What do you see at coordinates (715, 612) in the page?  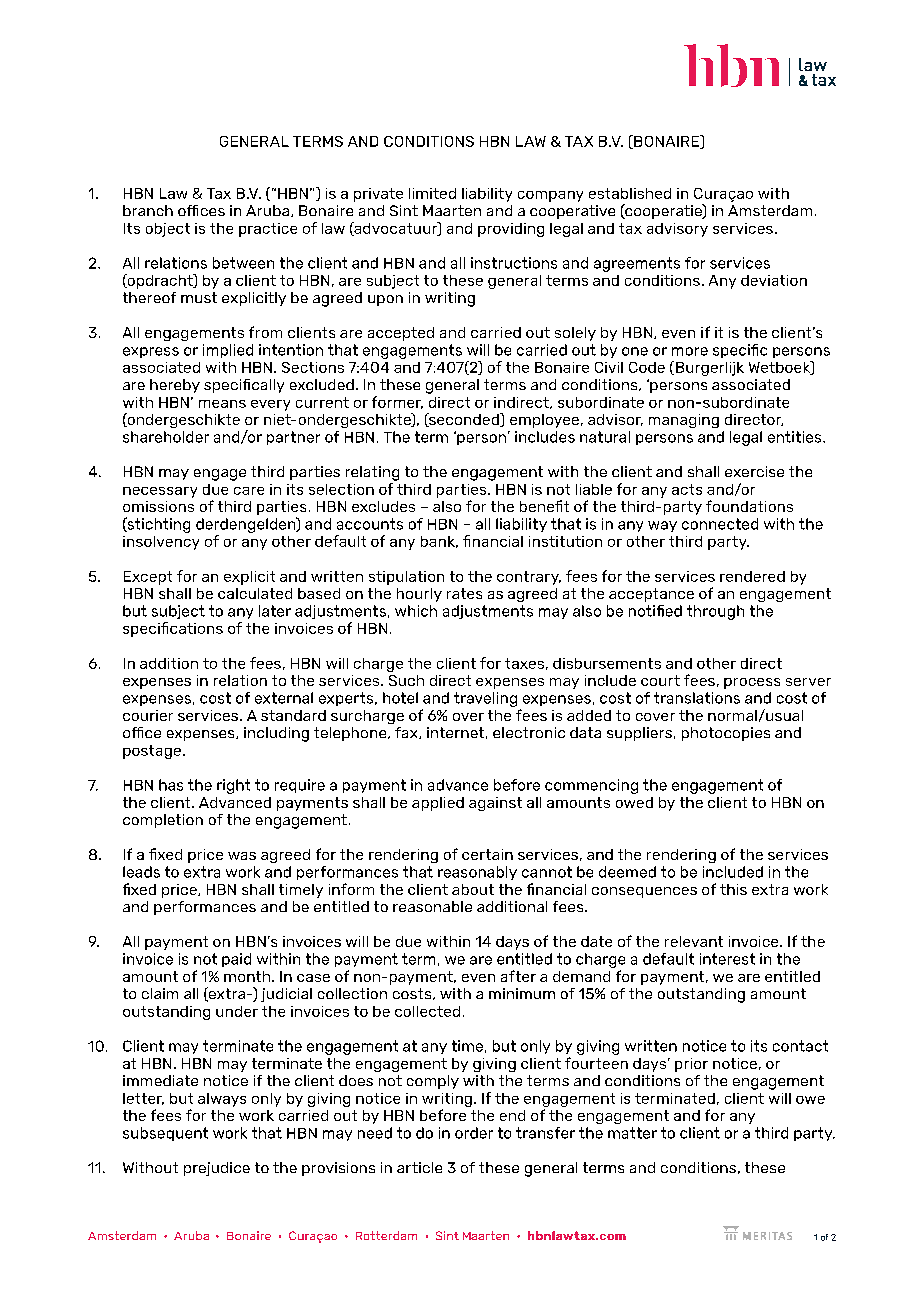 I see `through` at bounding box center [715, 612].
